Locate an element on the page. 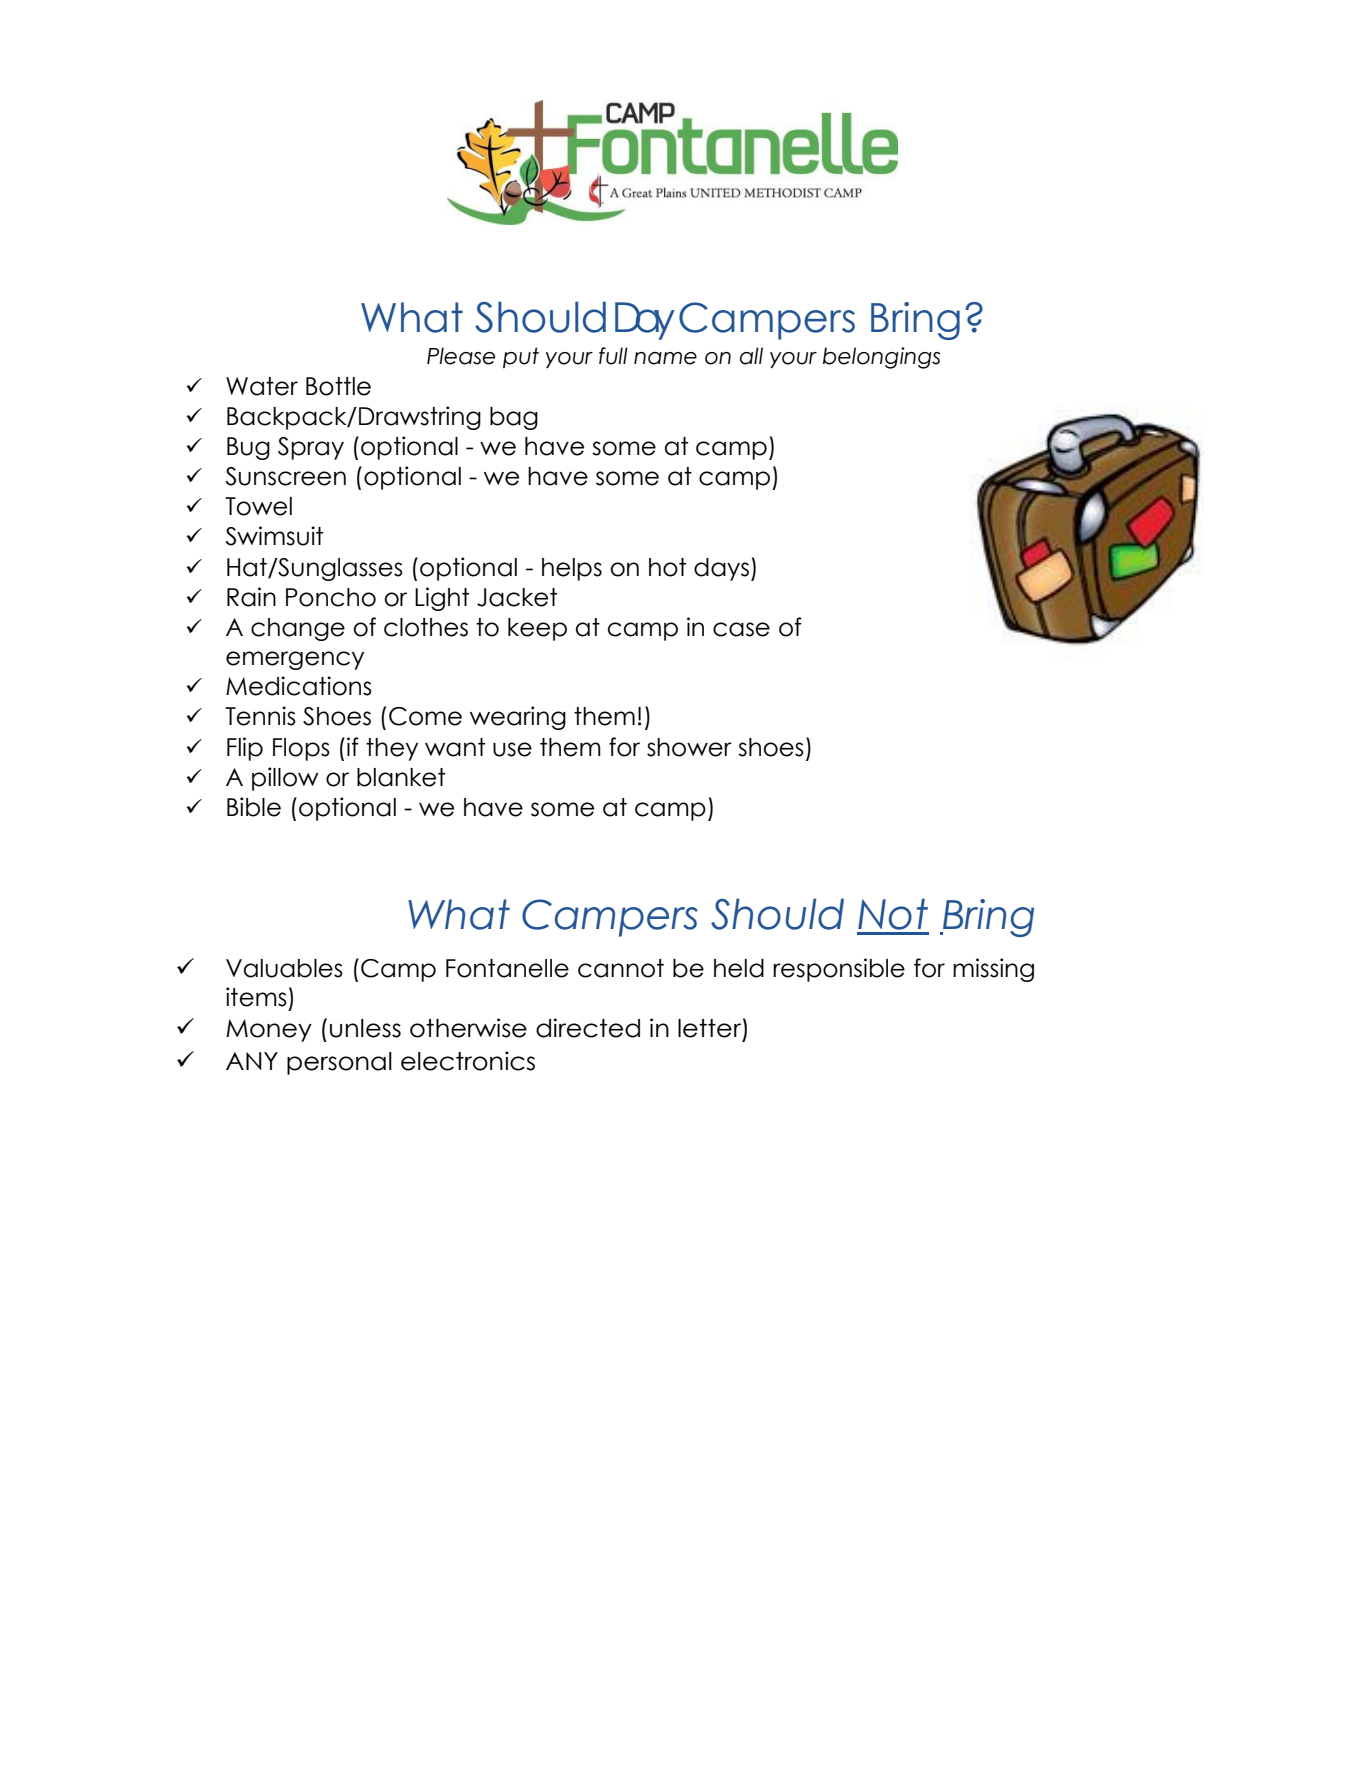 Image resolution: width=1365 pixels, height=1766 pixels. unless is located at coordinates (365, 1028).
